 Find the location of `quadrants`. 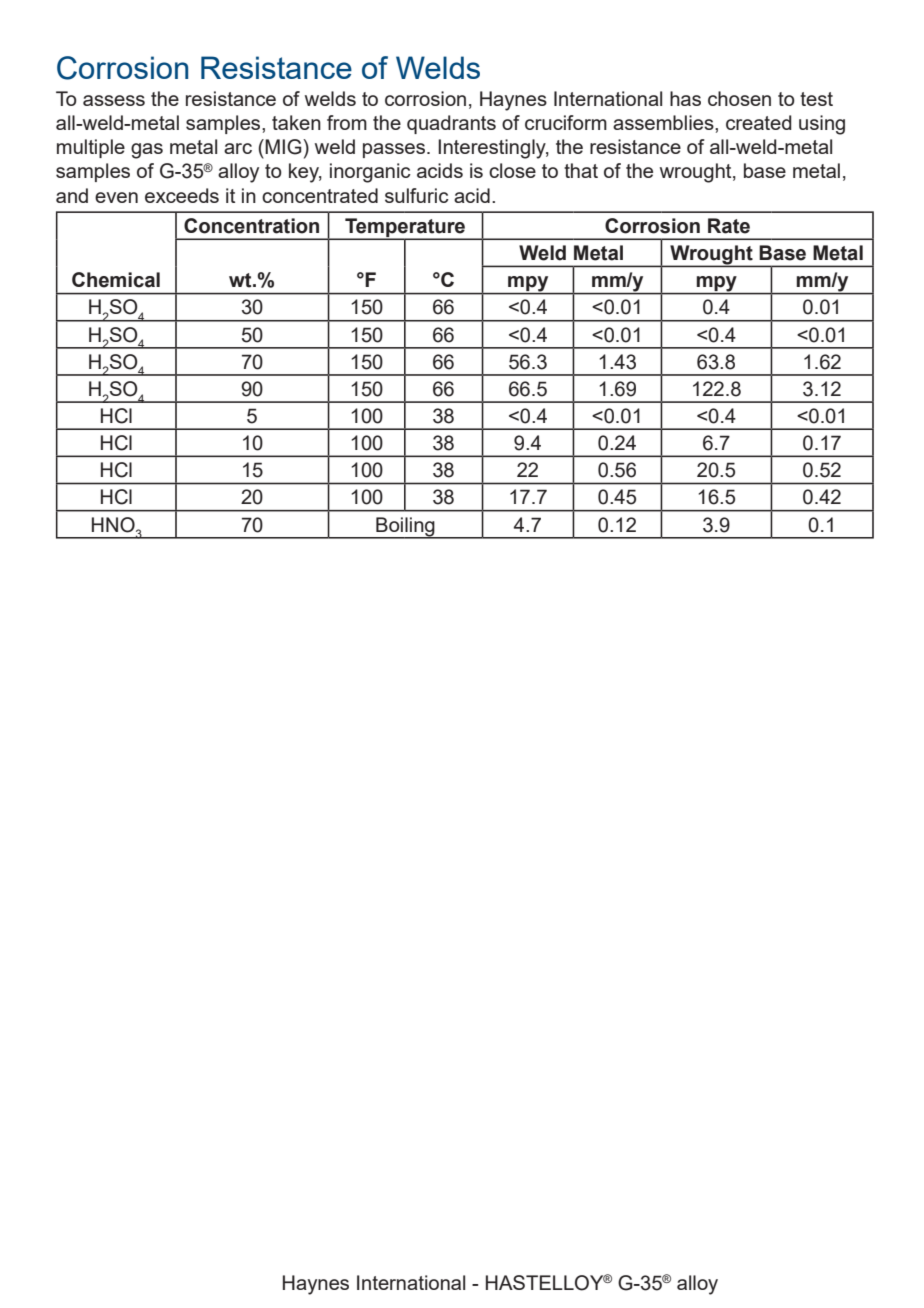

quadrants is located at coordinates (451, 124).
